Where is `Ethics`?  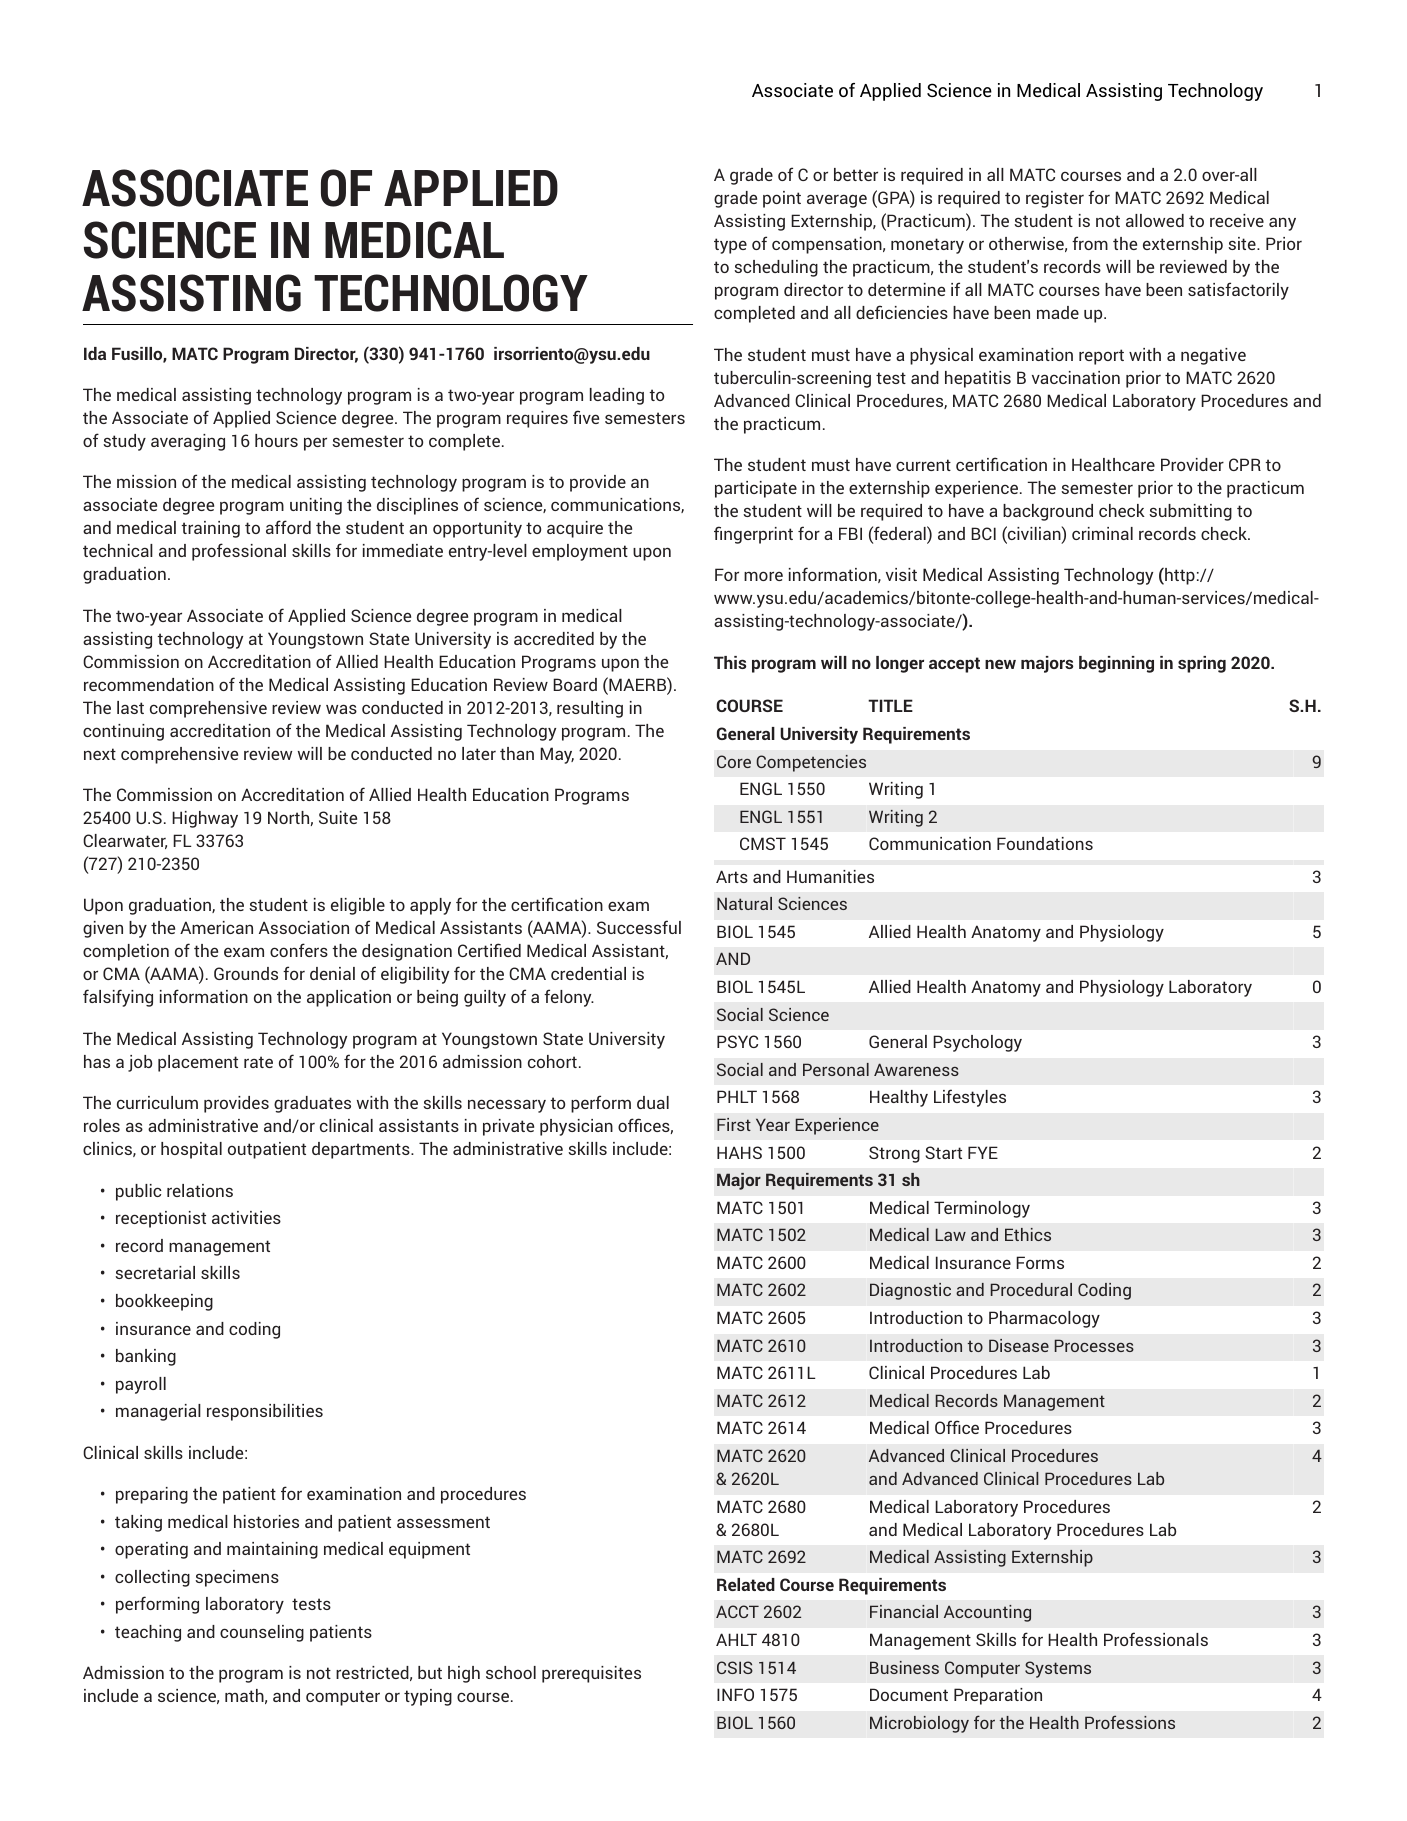
Ethics is located at coordinates (1028, 1234).
